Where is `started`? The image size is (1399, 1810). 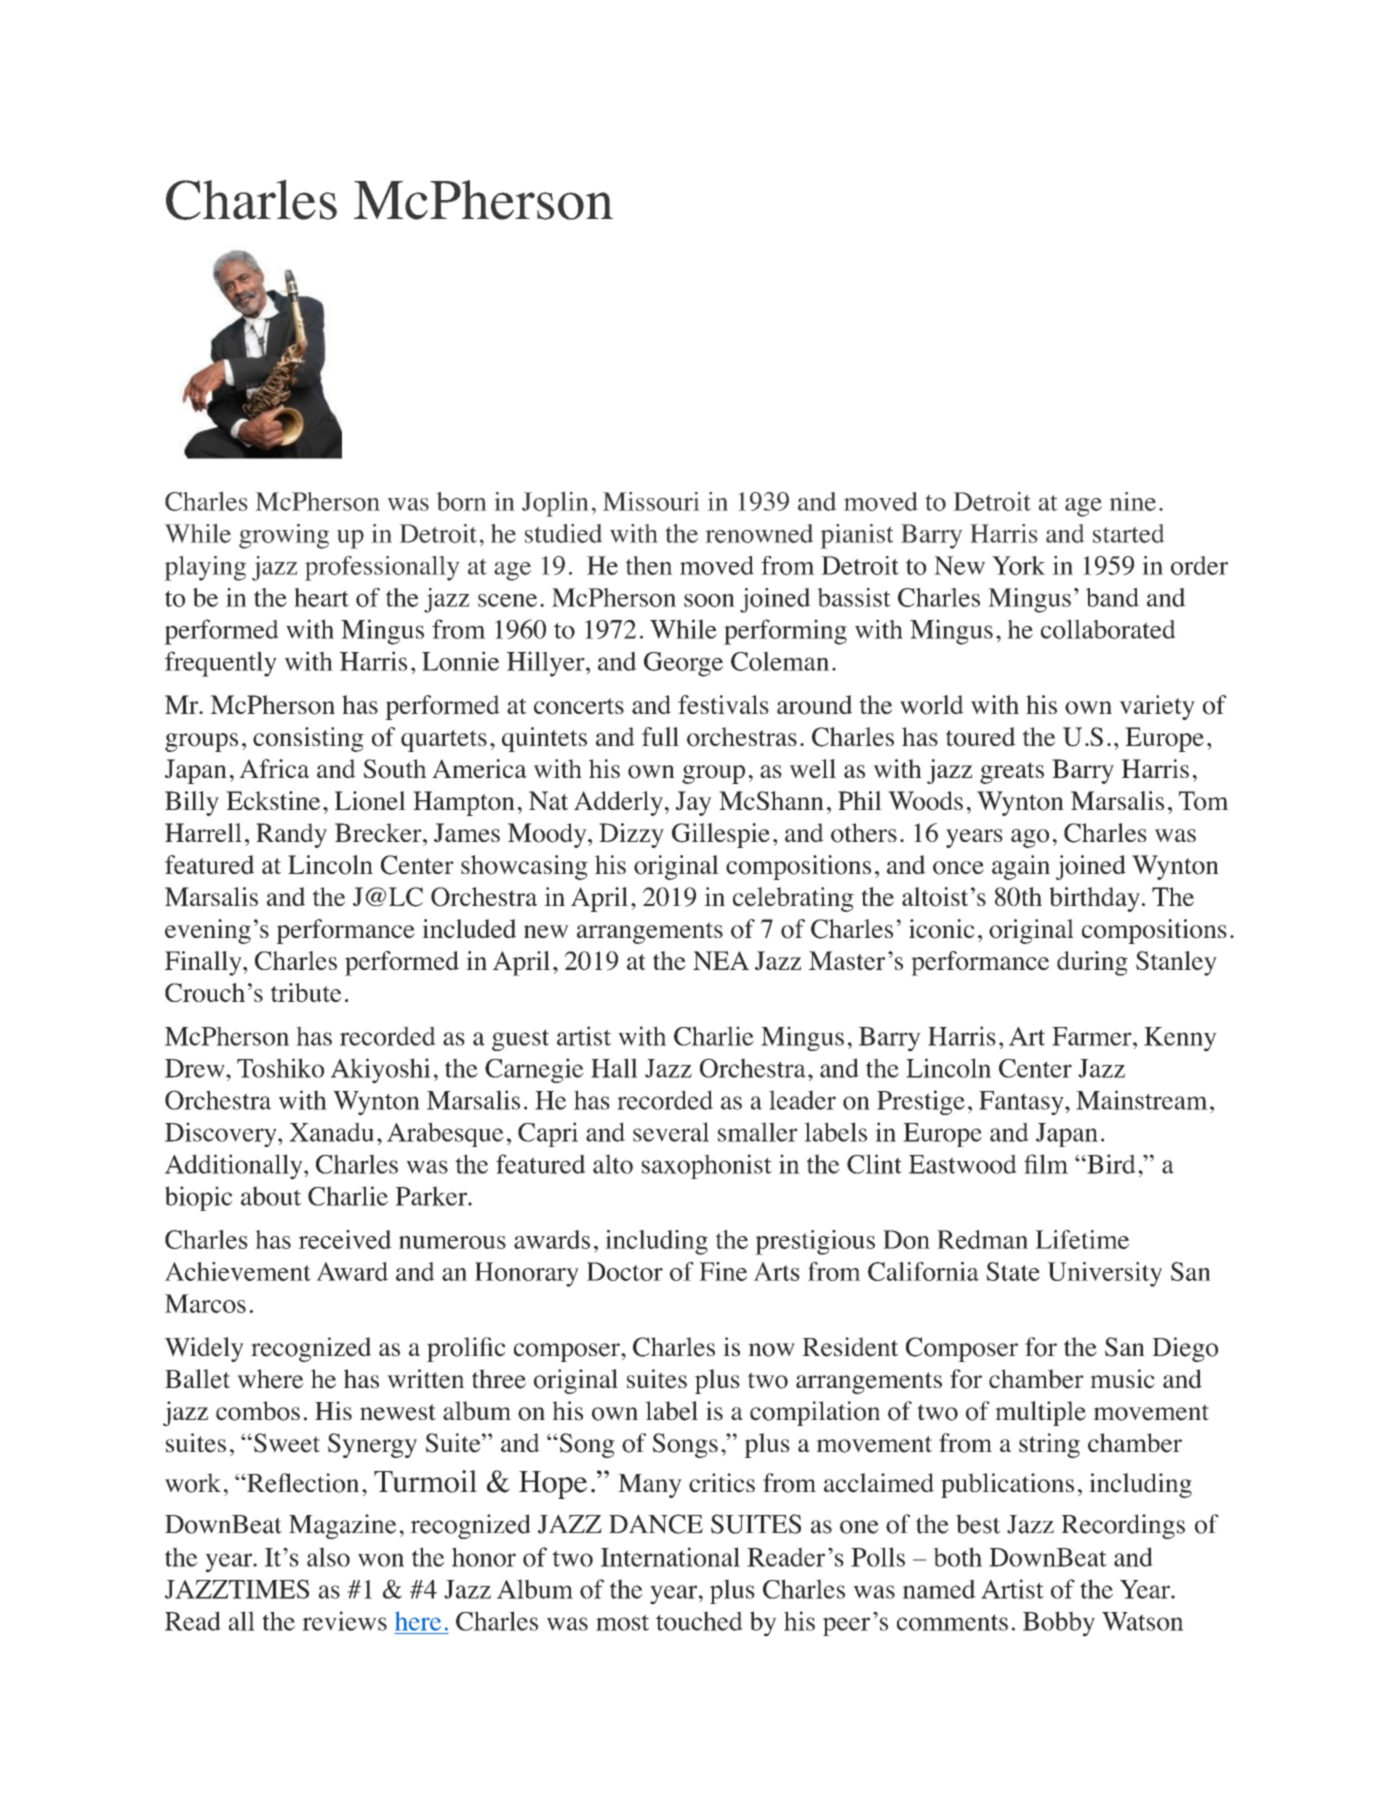 started is located at coordinates (1129, 533).
